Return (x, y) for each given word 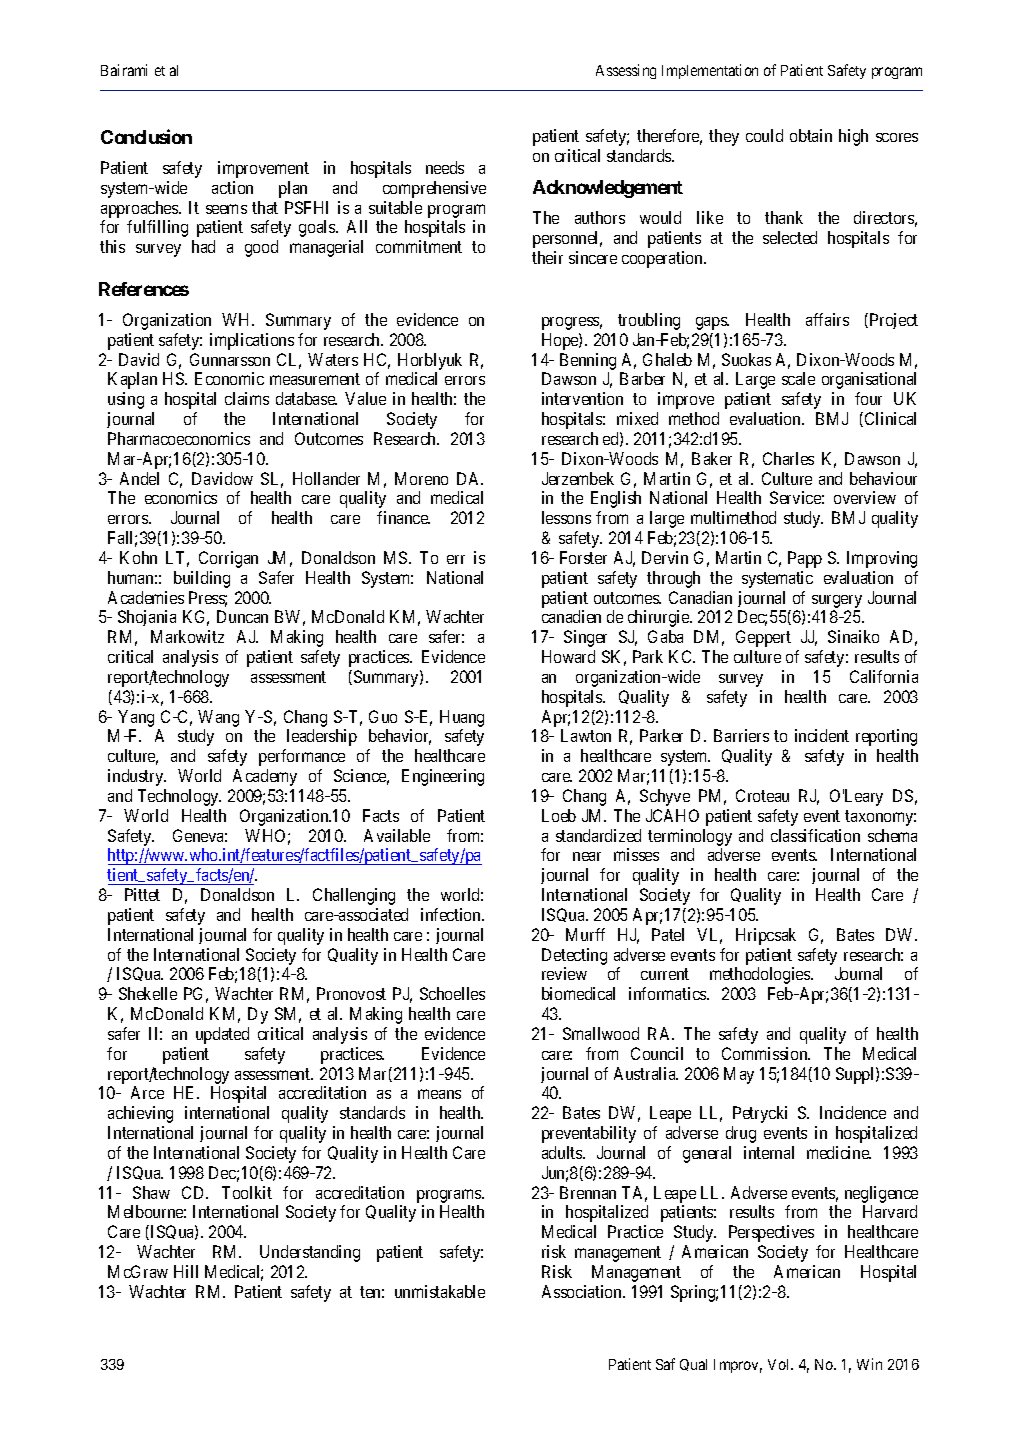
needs (445, 167)
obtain (811, 135)
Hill (186, 1271)
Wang (218, 718)
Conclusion (146, 136)
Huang (462, 718)
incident (822, 735)
